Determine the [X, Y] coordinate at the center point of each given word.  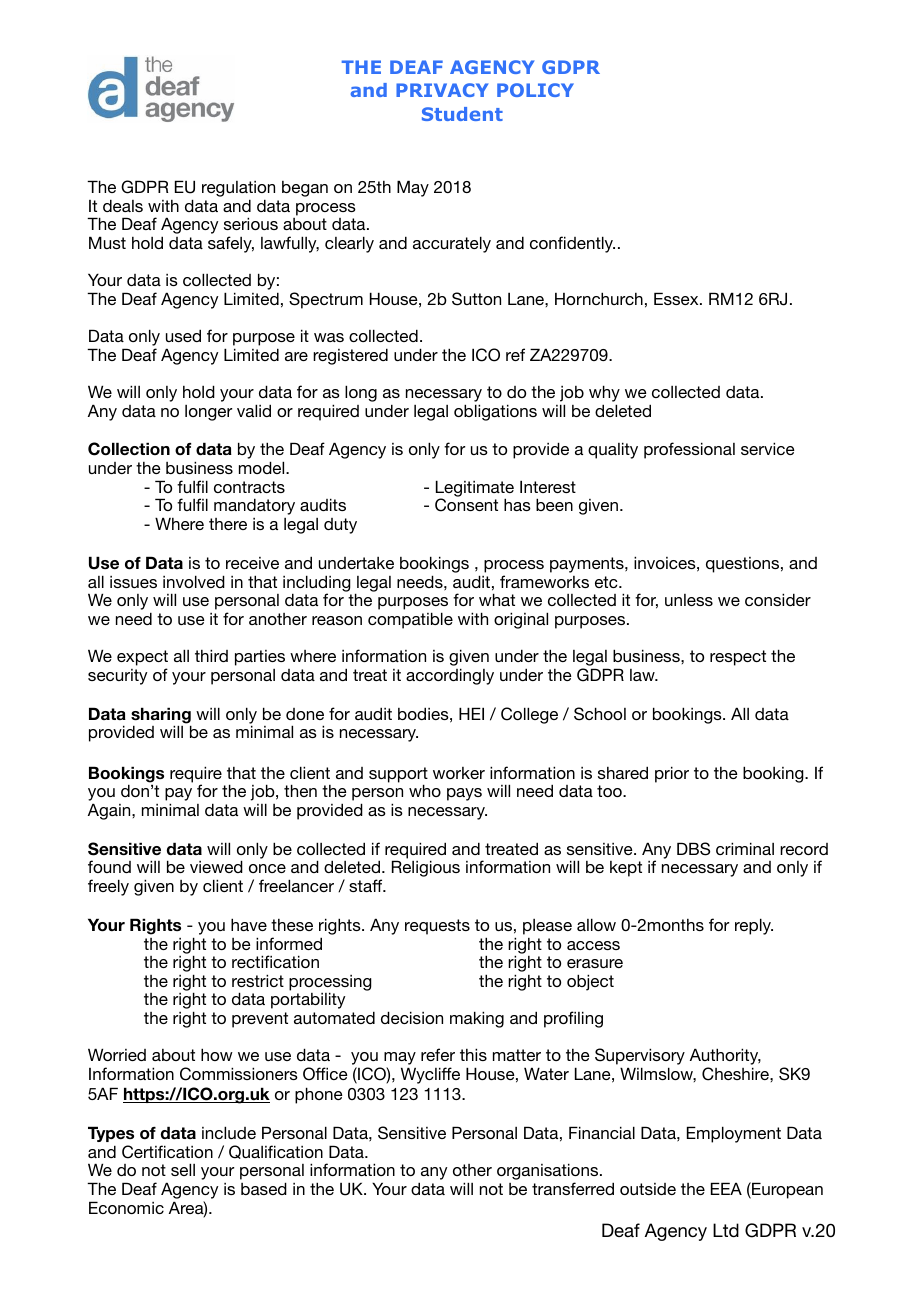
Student [462, 114]
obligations [495, 412]
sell [183, 1169]
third [211, 655]
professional [689, 450]
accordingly [450, 676]
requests [437, 927]
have [249, 924]
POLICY [535, 90]
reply [754, 926]
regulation [238, 189]
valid [254, 410]
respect [738, 658]
